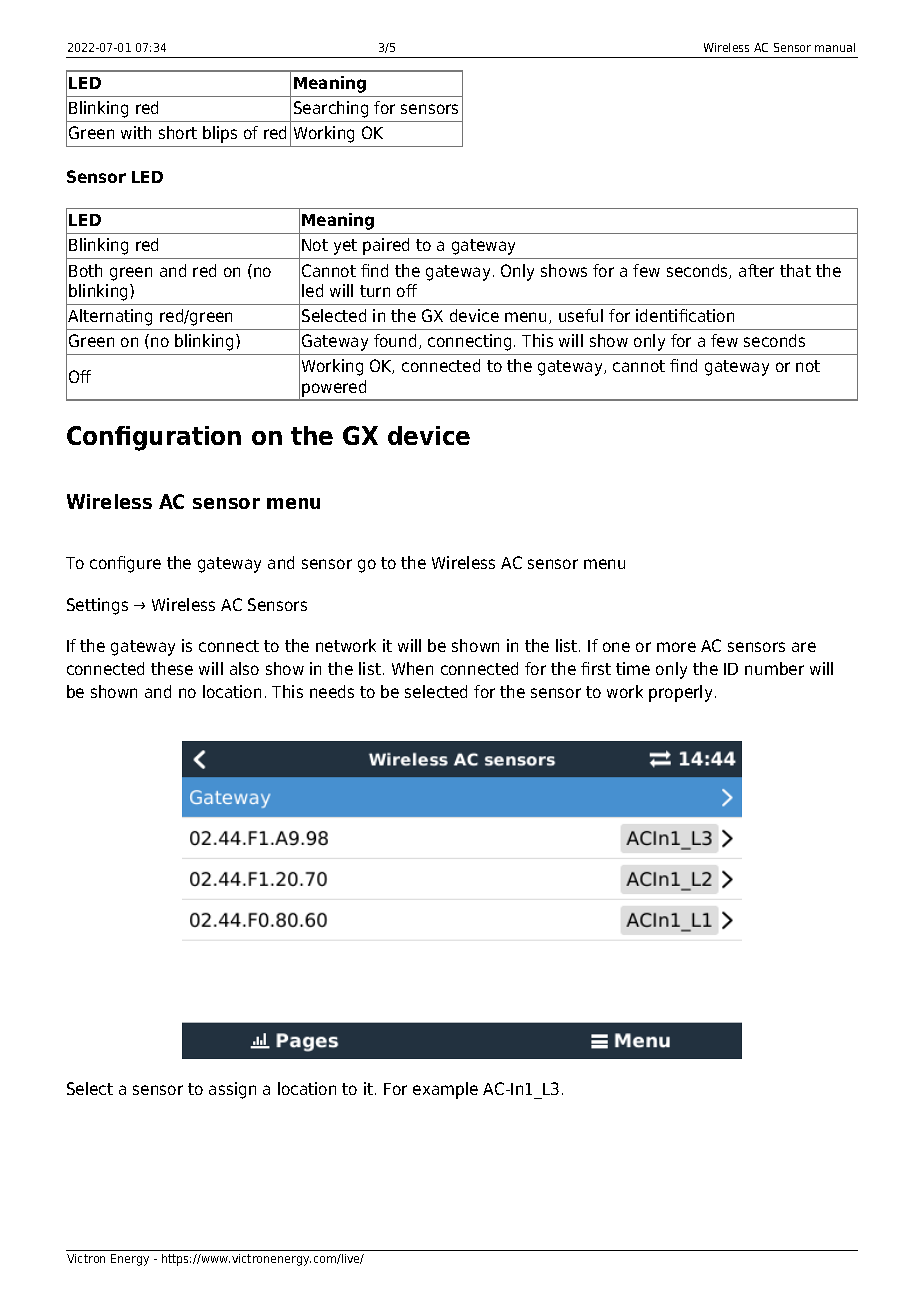 The width and height of the screenshot is (924, 1308). What do you see at coordinates (97, 606) in the screenshot?
I see `Settings` at bounding box center [97, 606].
